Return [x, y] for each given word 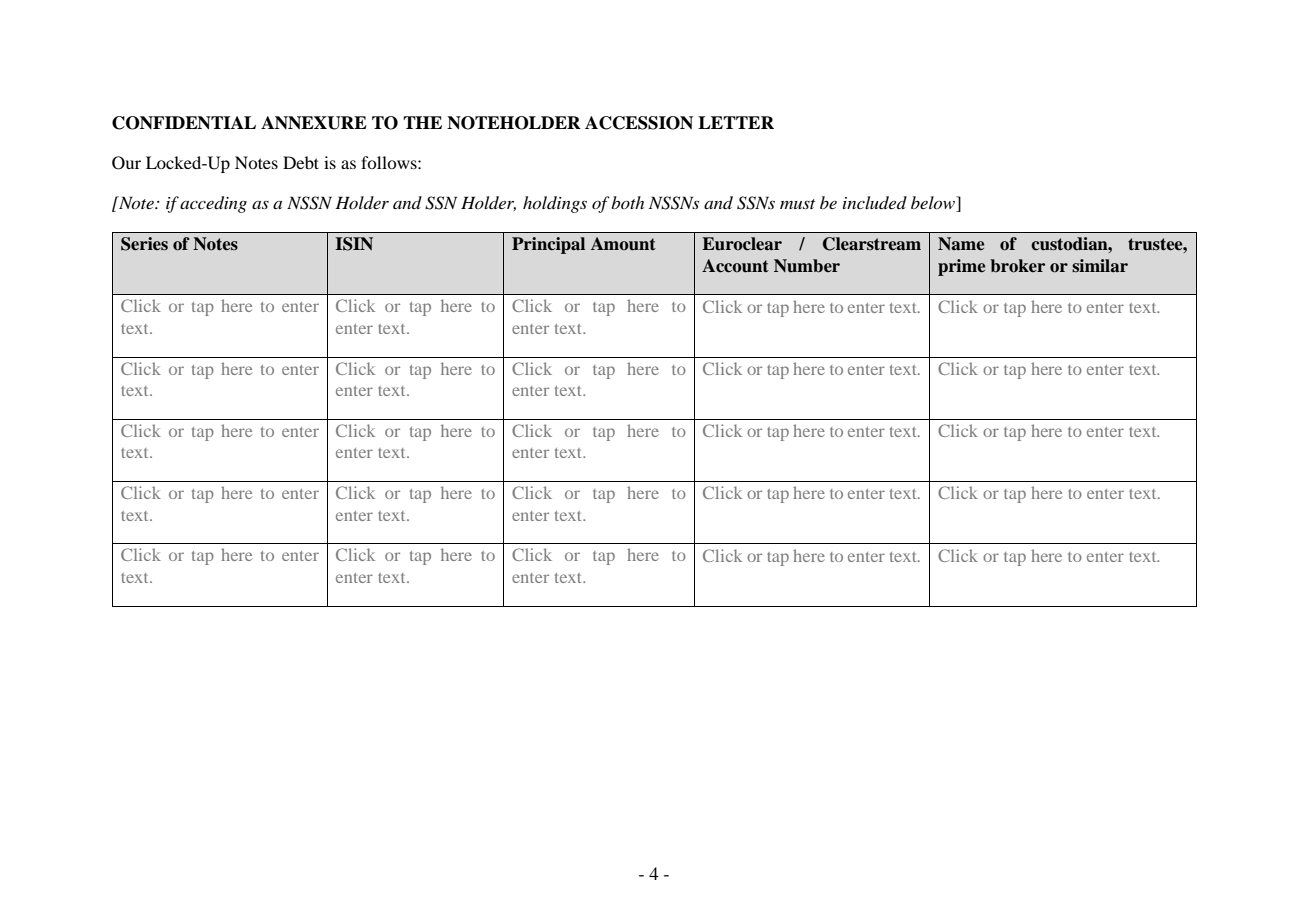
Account [735, 266]
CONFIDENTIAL [184, 123]
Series [144, 244]
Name [961, 244]
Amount [623, 244]
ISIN [354, 244]
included [875, 202]
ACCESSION [639, 123]
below [934, 204]
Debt [301, 162]
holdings [555, 204]
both [627, 202]
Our [126, 163]
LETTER [736, 122]
